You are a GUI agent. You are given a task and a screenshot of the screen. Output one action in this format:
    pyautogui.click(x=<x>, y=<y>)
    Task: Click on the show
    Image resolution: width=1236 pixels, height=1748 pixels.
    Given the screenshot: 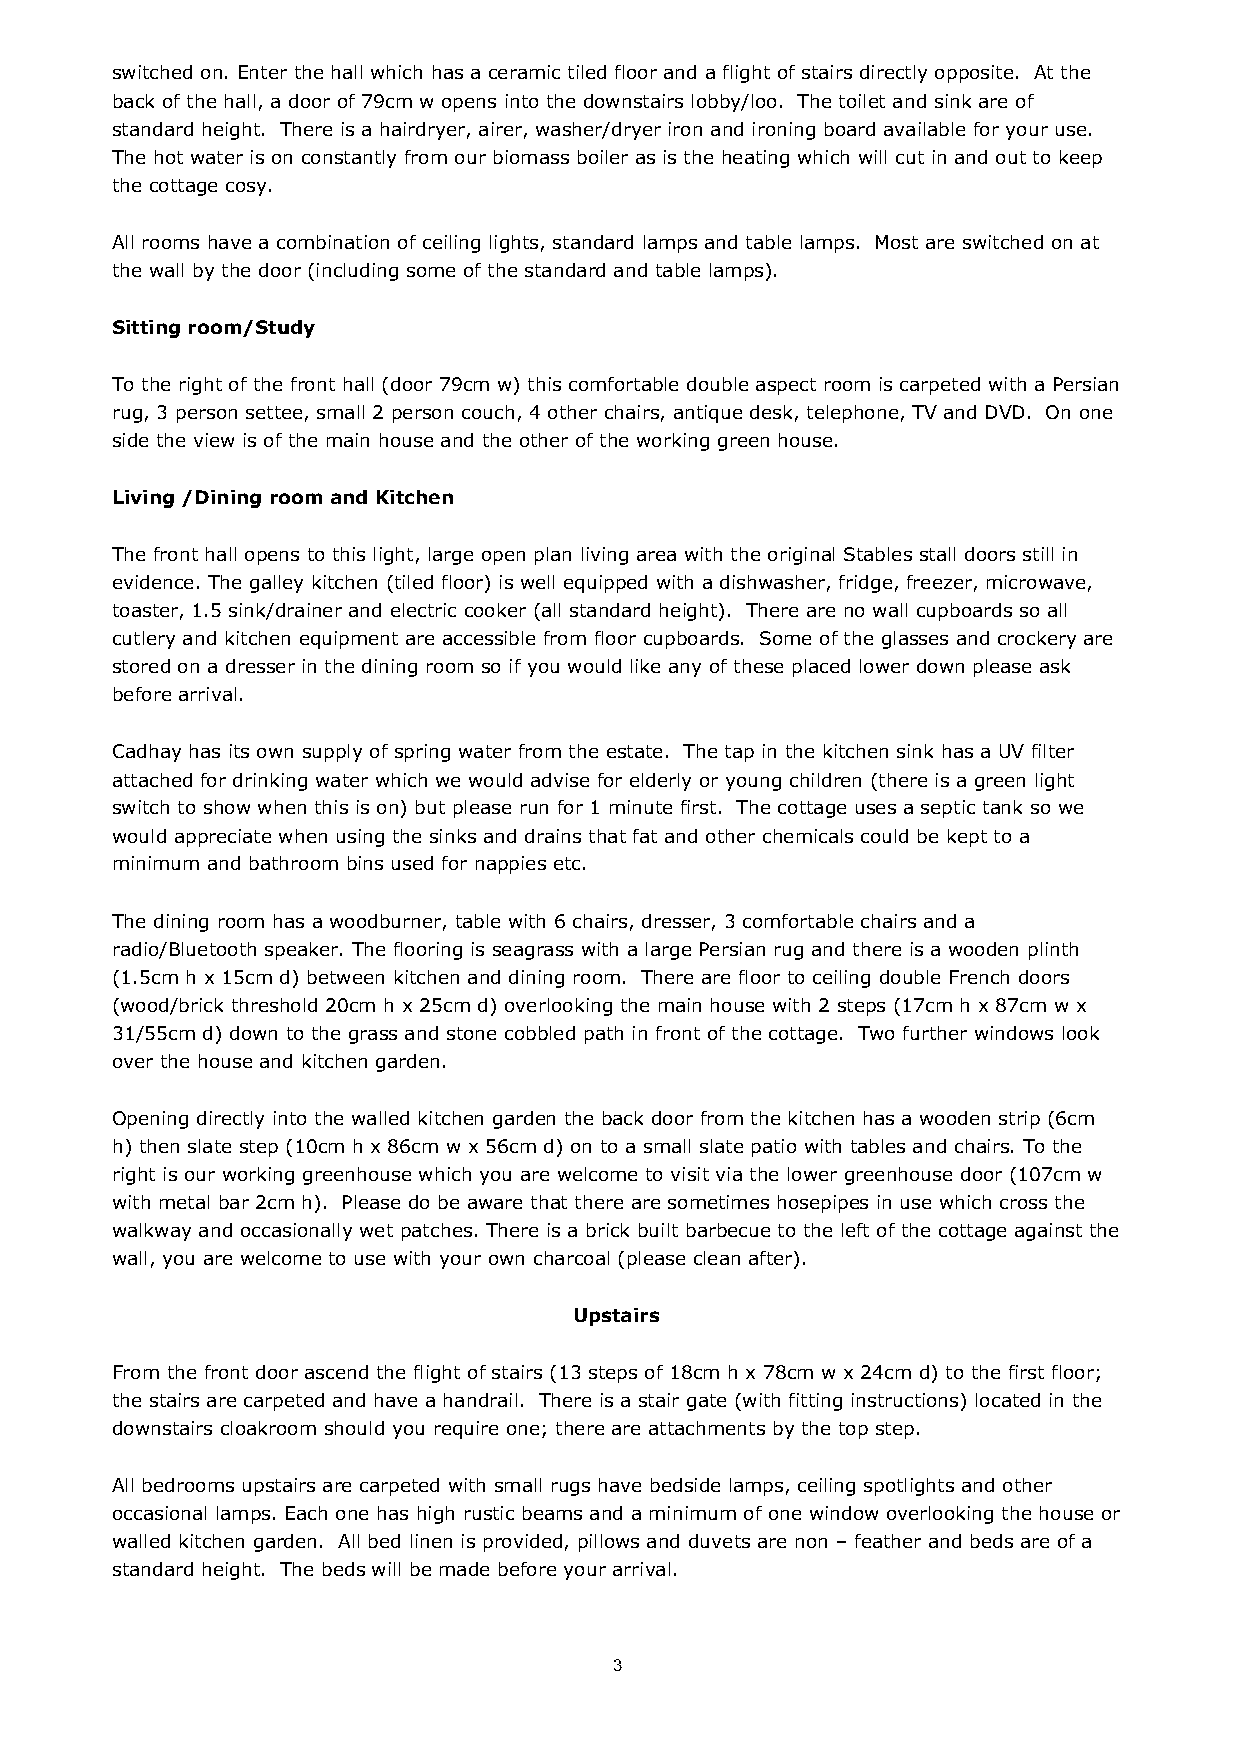 What is the action you would take?
    pyautogui.click(x=227, y=807)
